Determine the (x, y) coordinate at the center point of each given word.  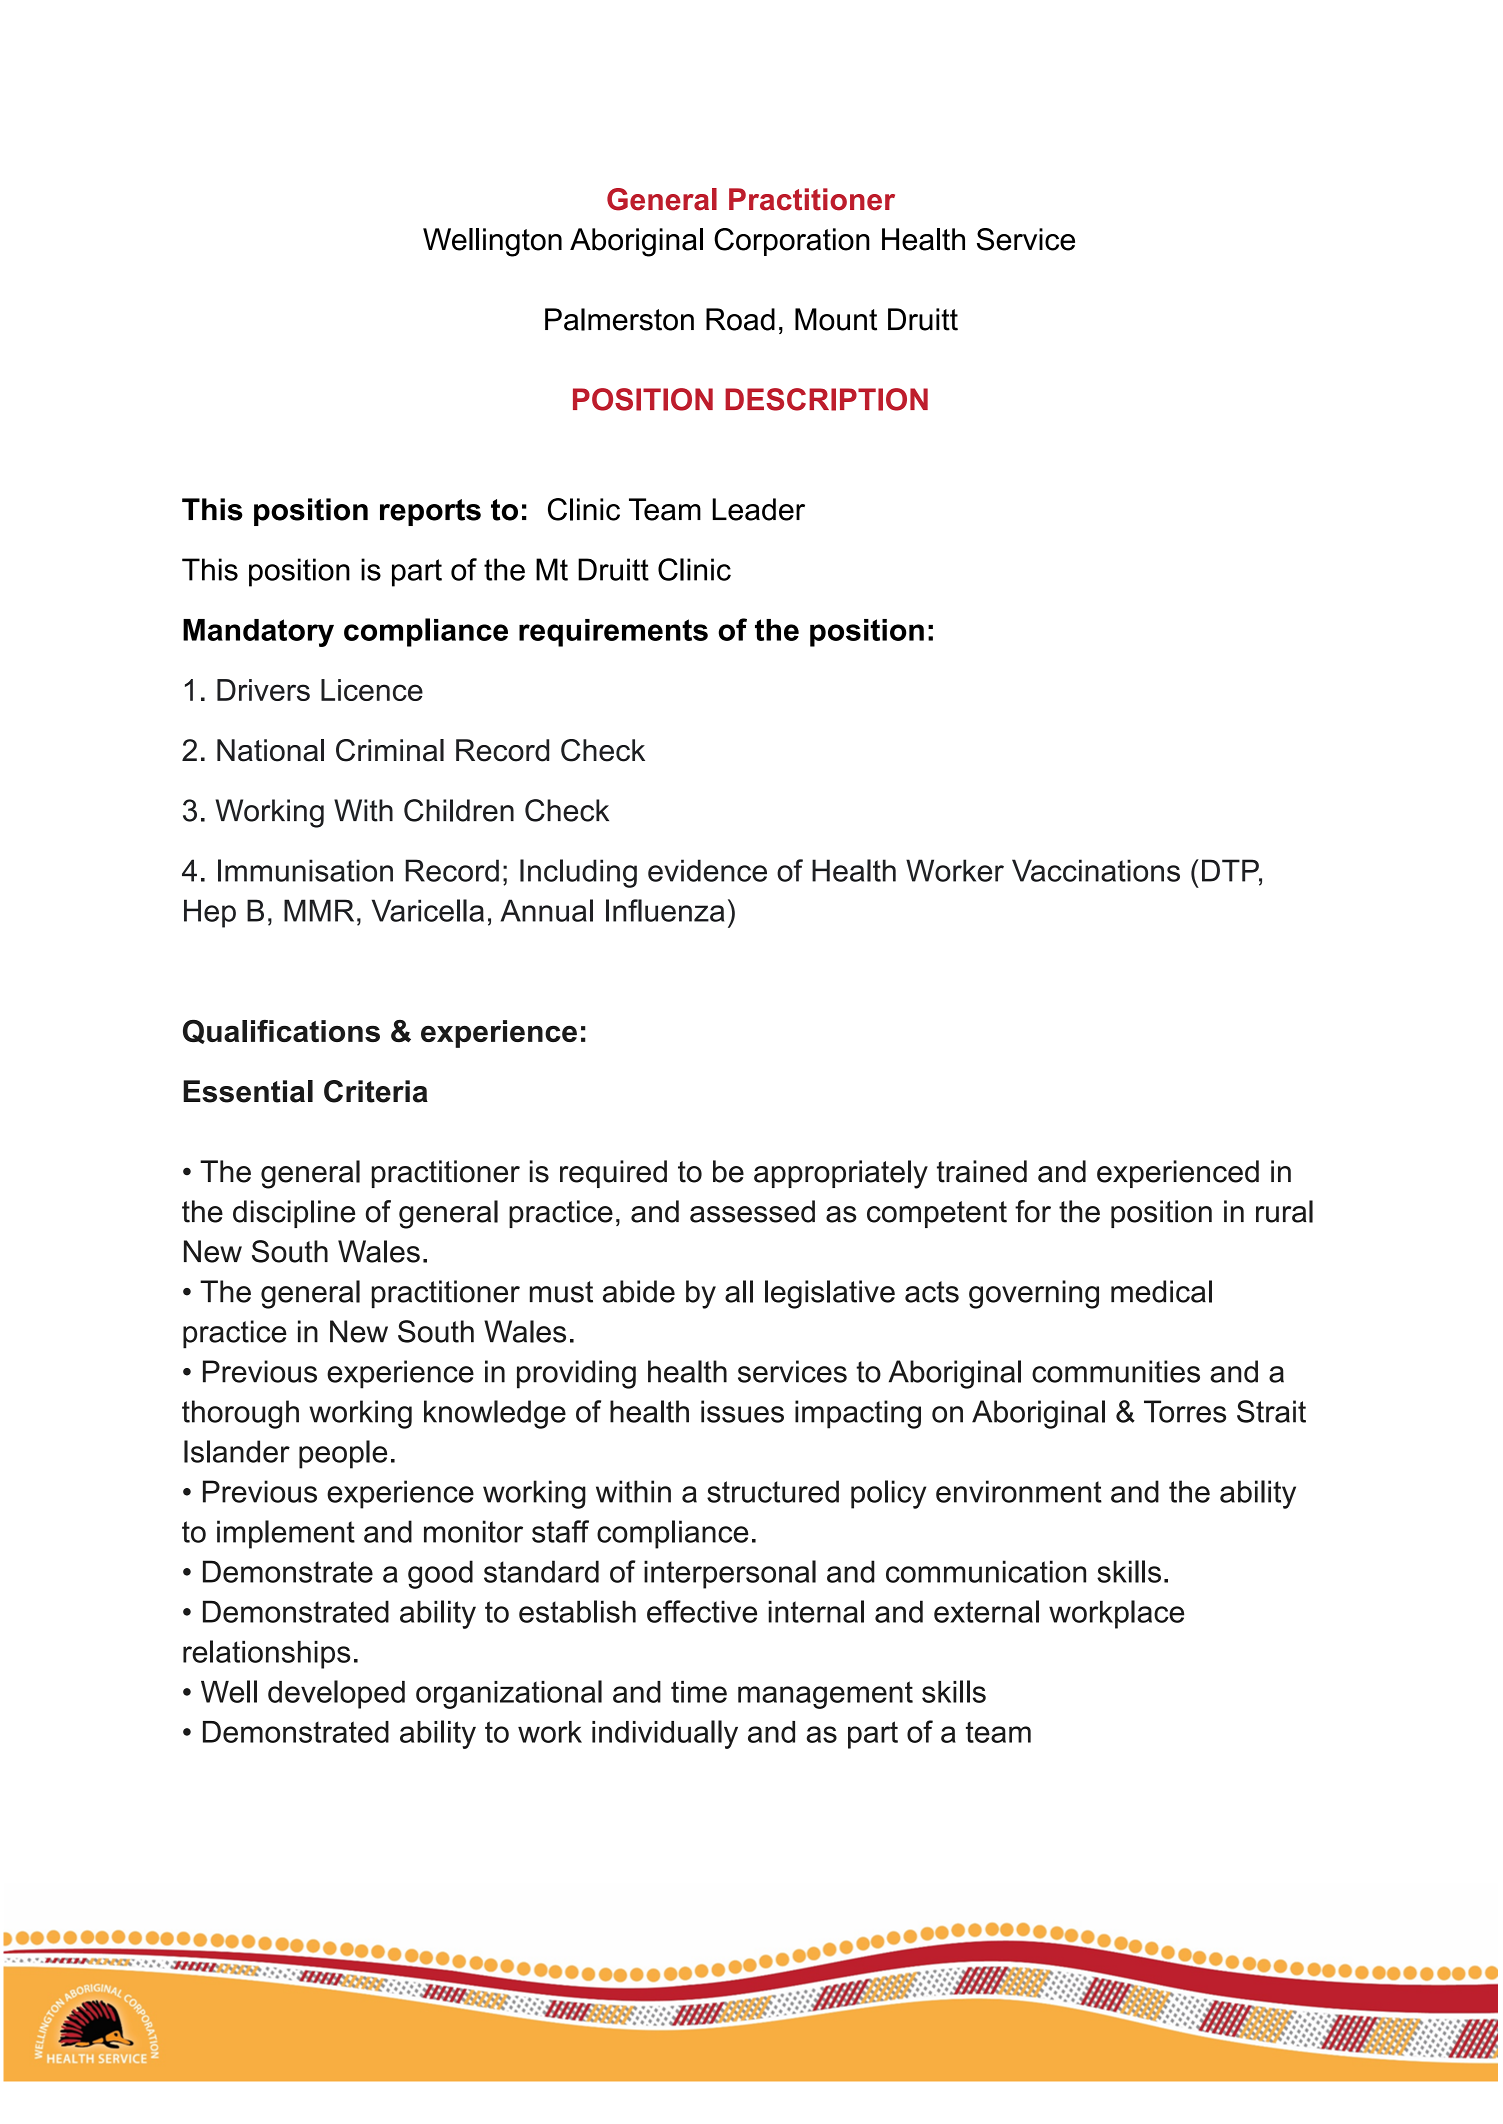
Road (740, 319)
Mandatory (258, 633)
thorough (240, 1414)
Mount (836, 319)
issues (742, 1411)
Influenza (665, 910)
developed (336, 1694)
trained (982, 1171)
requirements (613, 633)
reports (430, 512)
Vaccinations (1096, 870)
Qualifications (281, 1032)
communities (1116, 1371)
